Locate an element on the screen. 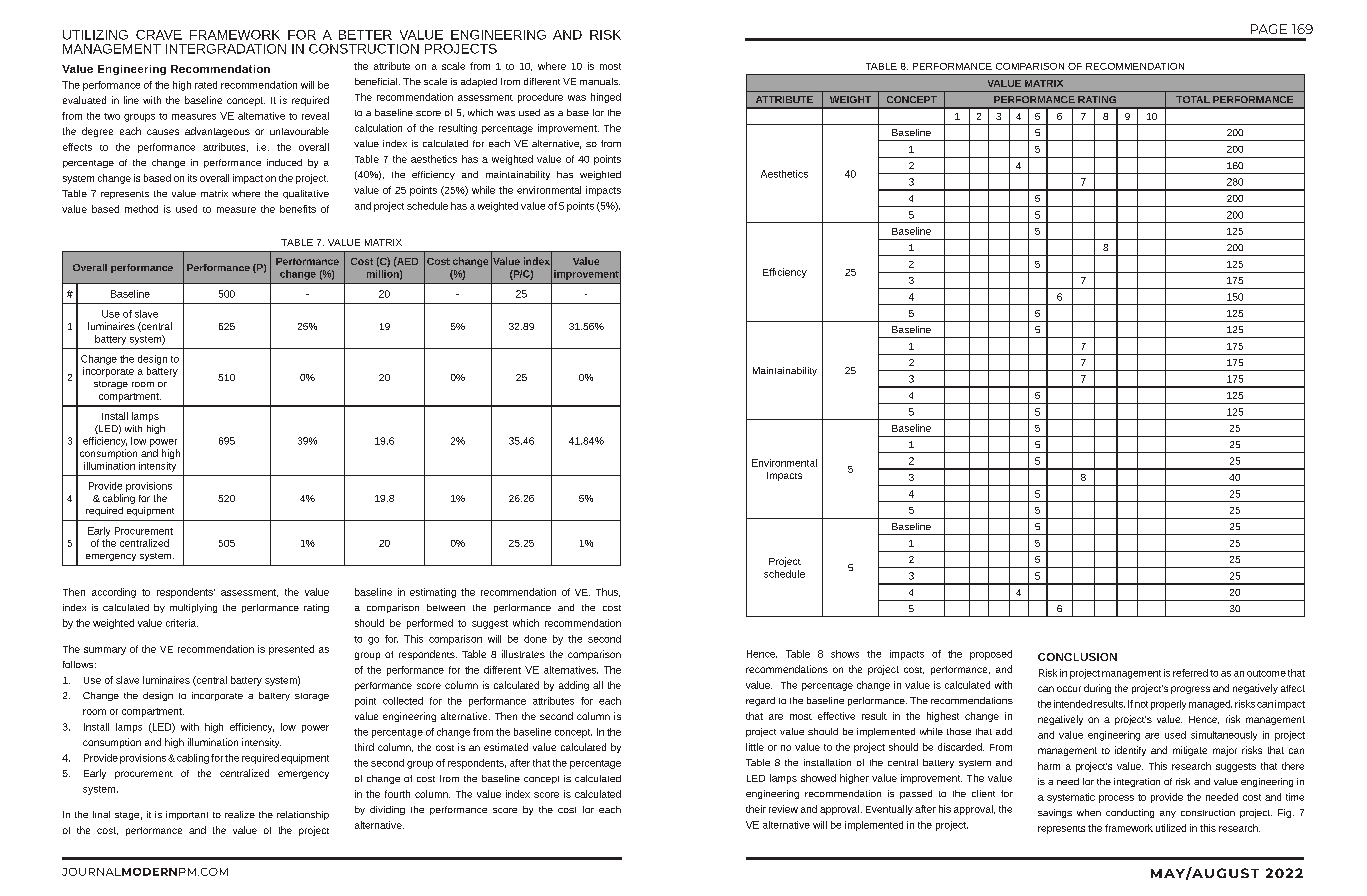  multiplying is located at coordinates (193, 608).
